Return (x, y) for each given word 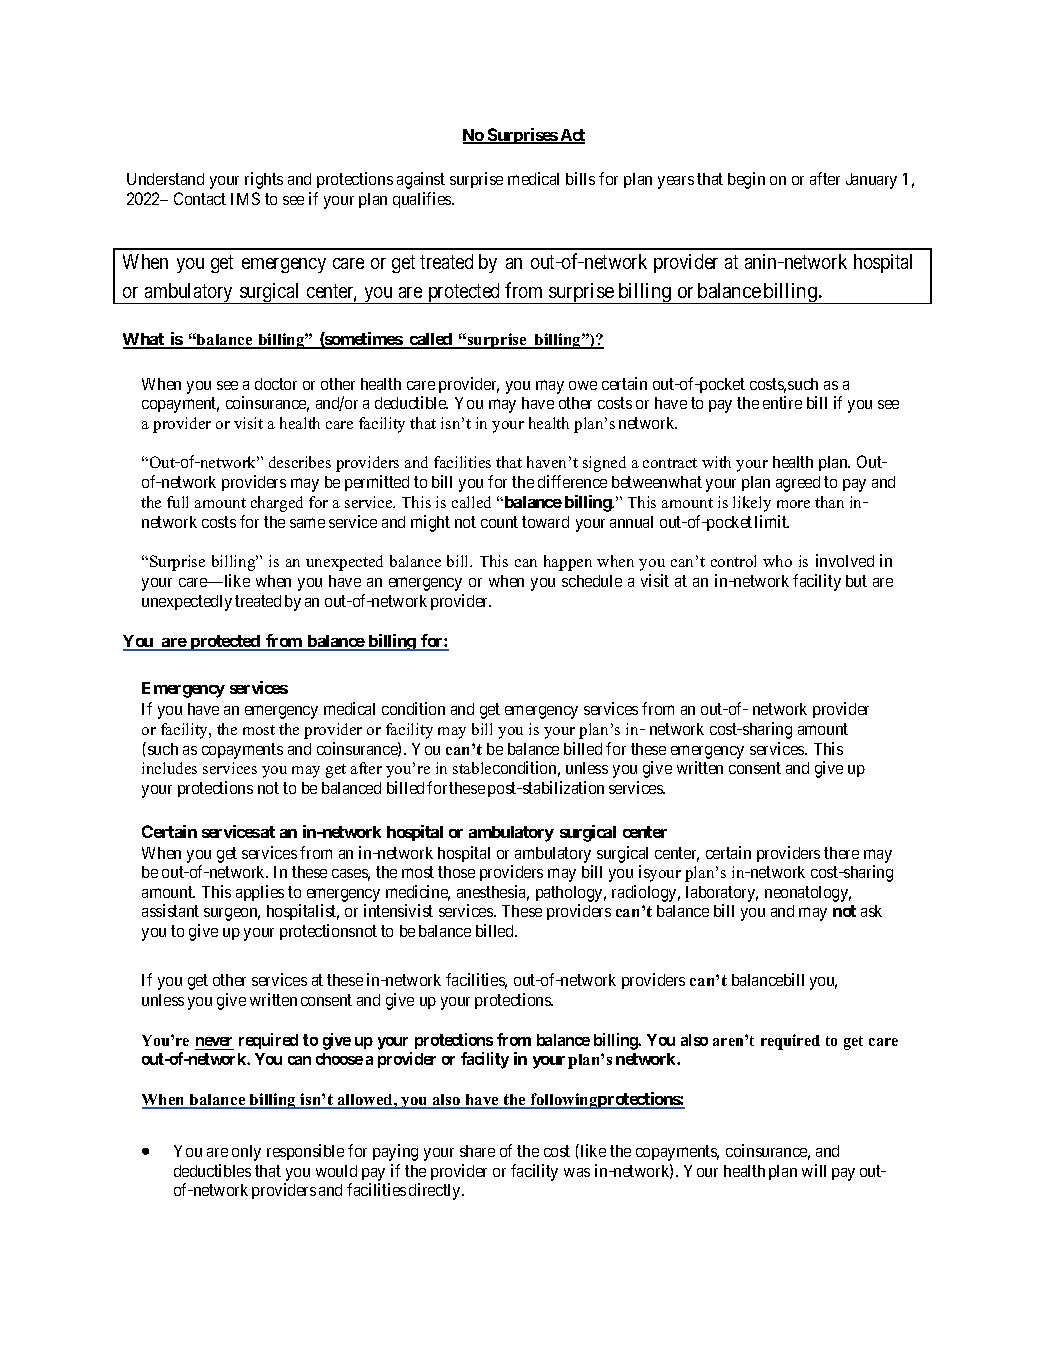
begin (746, 180)
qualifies (423, 200)
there (841, 853)
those (456, 872)
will (814, 1170)
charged (277, 504)
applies (260, 893)
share (477, 1151)
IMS (245, 198)
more (793, 504)
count (499, 522)
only (246, 1153)
